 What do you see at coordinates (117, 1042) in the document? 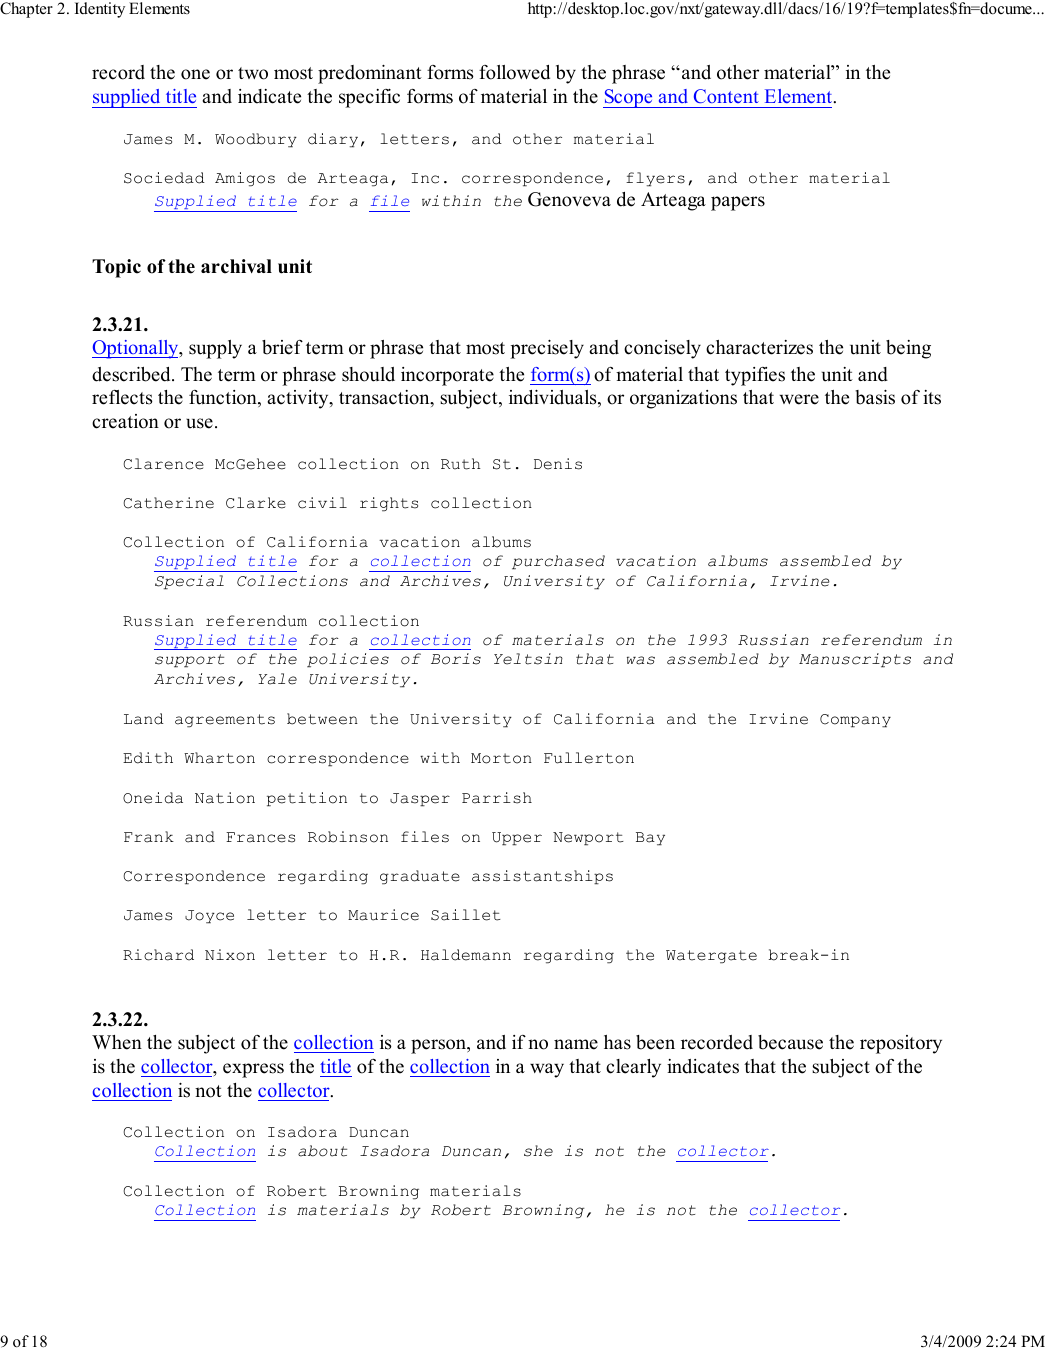
I see `When` at bounding box center [117, 1042].
